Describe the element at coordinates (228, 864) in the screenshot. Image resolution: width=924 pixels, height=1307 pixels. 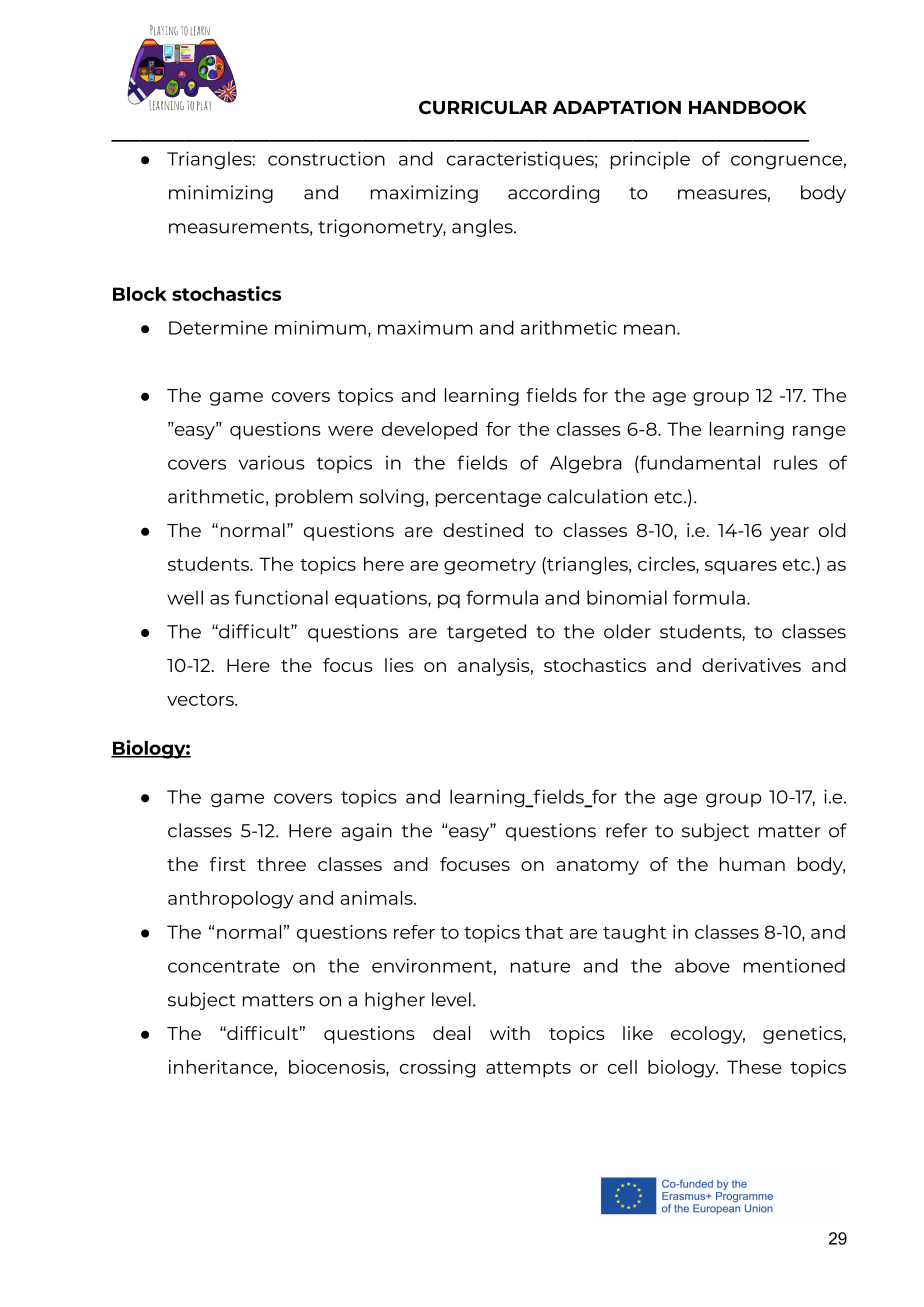
I see `first` at that location.
